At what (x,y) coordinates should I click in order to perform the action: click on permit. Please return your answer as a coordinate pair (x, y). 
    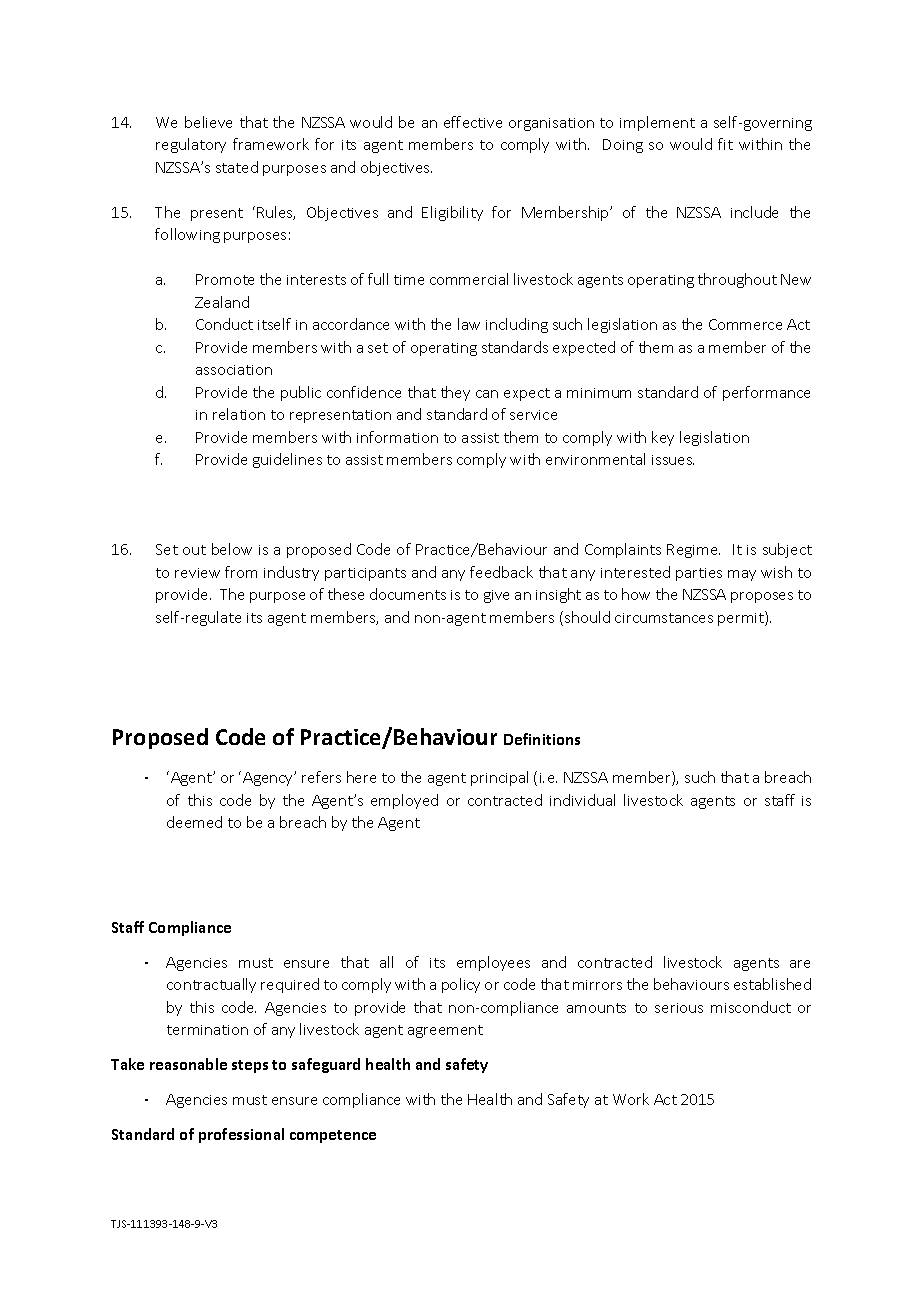
    Looking at the image, I should click on (742, 618).
